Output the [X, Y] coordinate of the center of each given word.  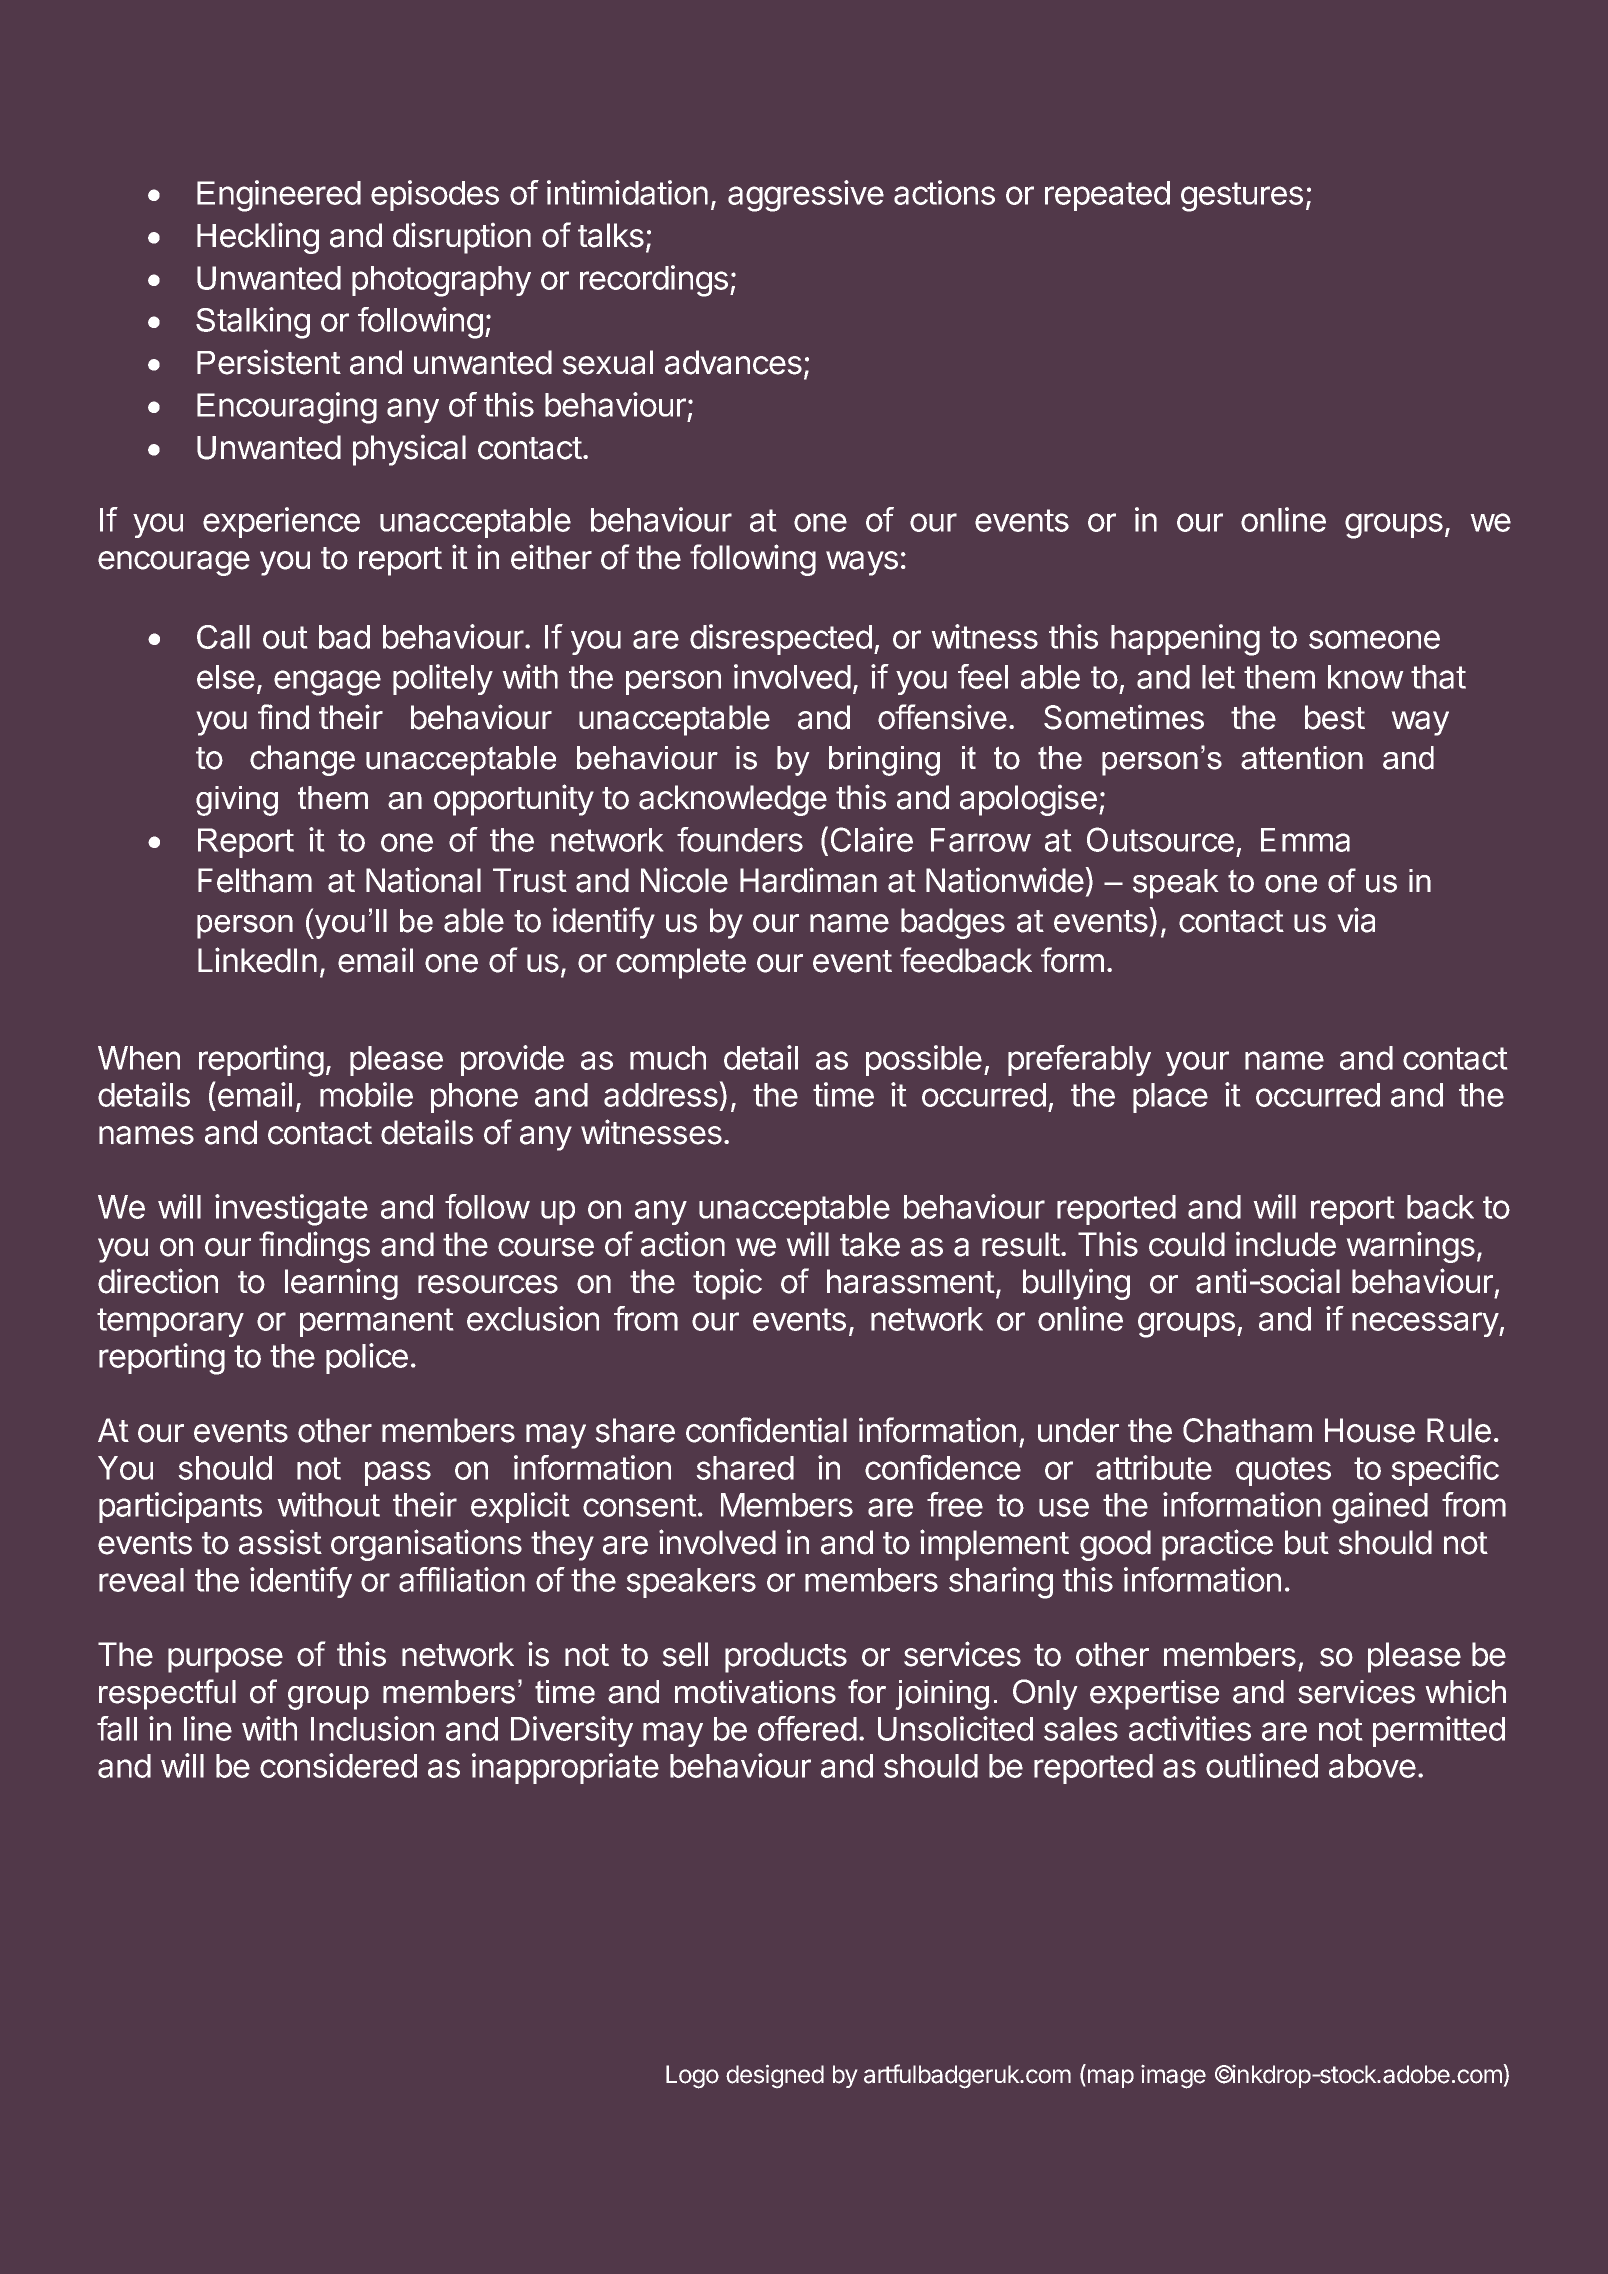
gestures [1242, 197]
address [661, 1095]
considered [338, 1765]
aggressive [806, 196]
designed [775, 2076]
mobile [366, 1094]
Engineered [279, 196]
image [1173, 2077]
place [1170, 1098]
